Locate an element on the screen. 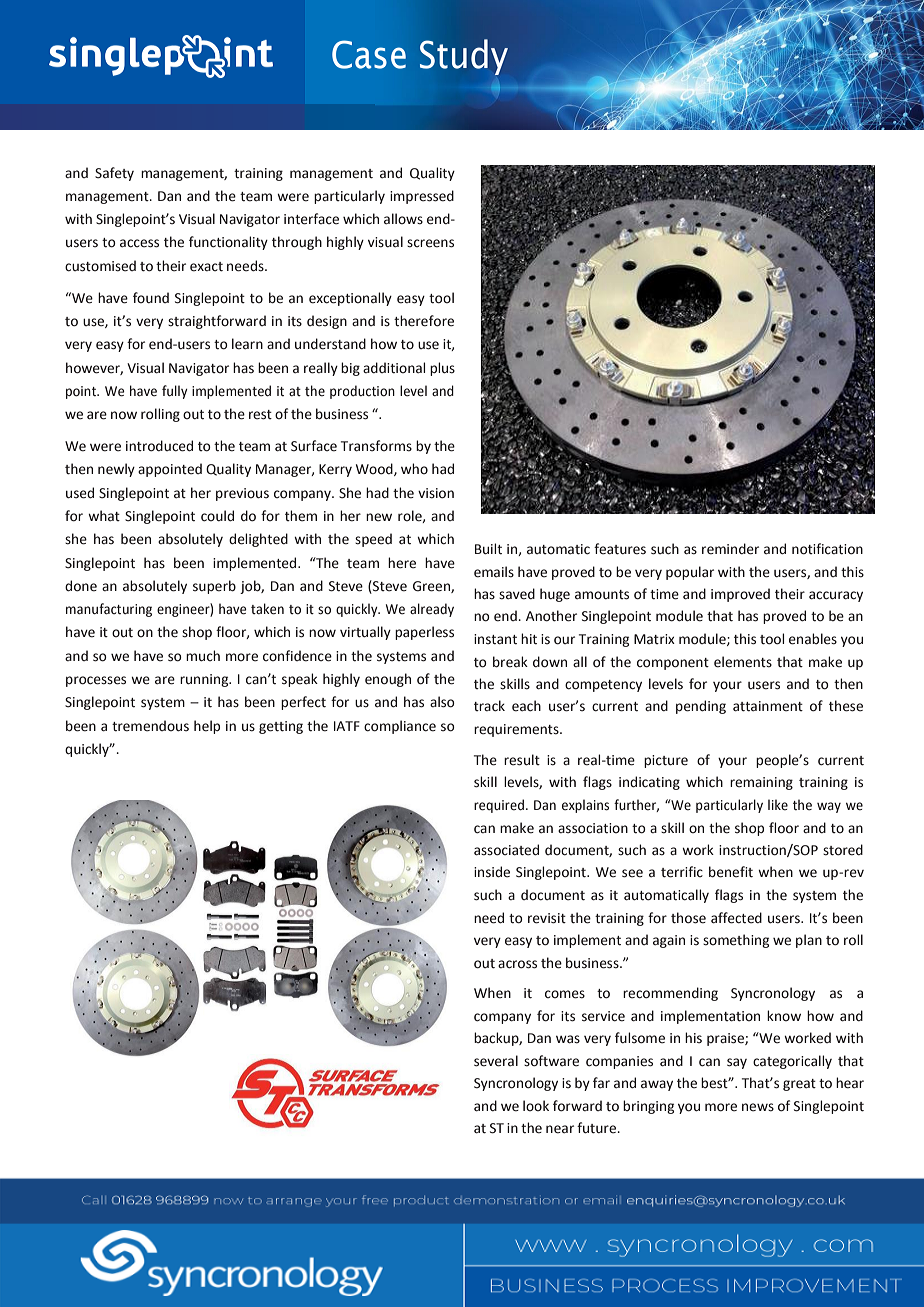  several is located at coordinates (496, 1061).
